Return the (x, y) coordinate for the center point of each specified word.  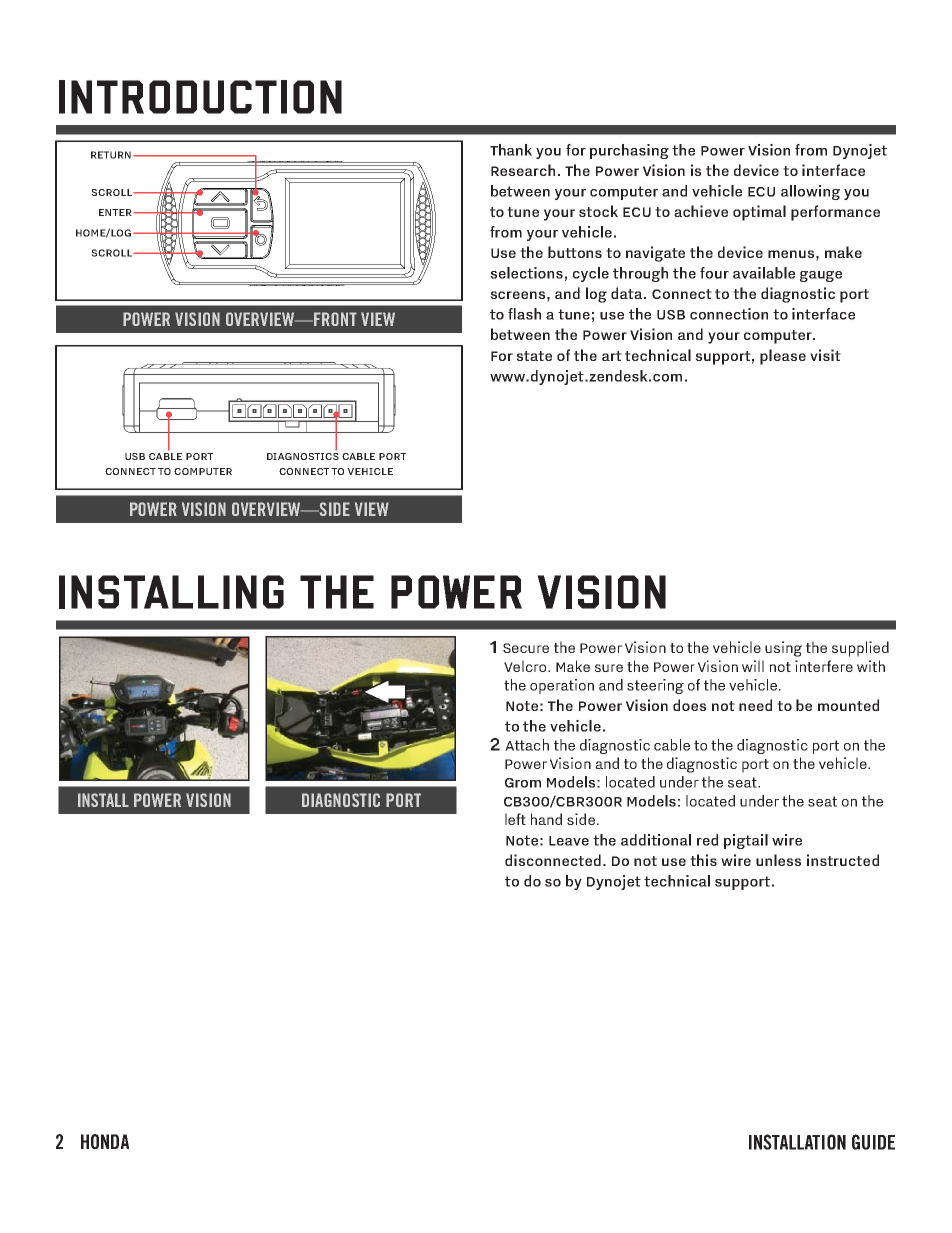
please (783, 357)
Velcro (525, 666)
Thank (511, 150)
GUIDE (873, 1142)
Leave (569, 841)
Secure (526, 648)
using (783, 649)
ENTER (116, 212)
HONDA (105, 1141)
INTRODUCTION (200, 97)
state (534, 356)
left (515, 819)
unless (778, 860)
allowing (810, 192)
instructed (843, 860)
